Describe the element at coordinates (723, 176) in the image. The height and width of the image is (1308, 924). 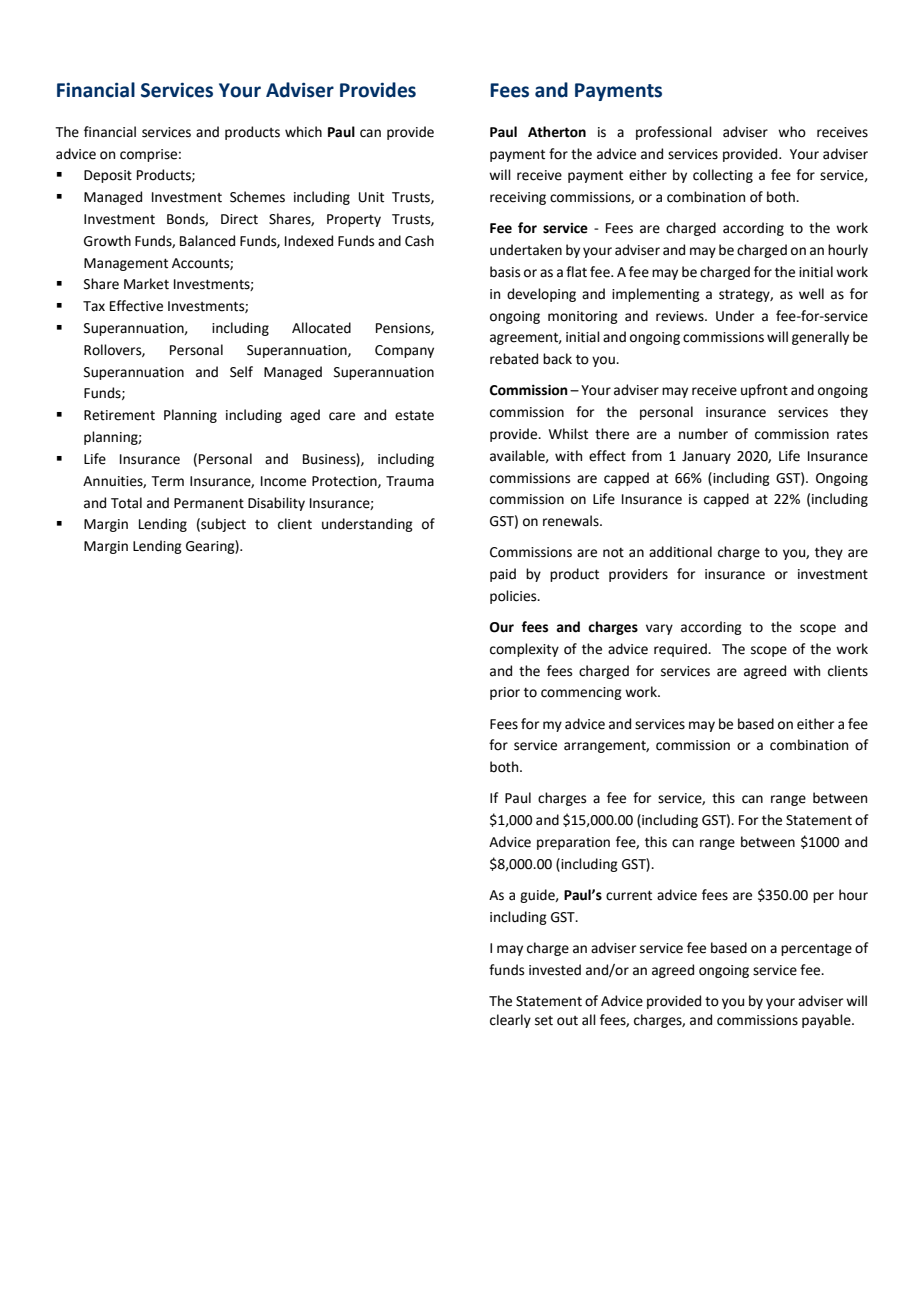
I see `collecting` at that location.
